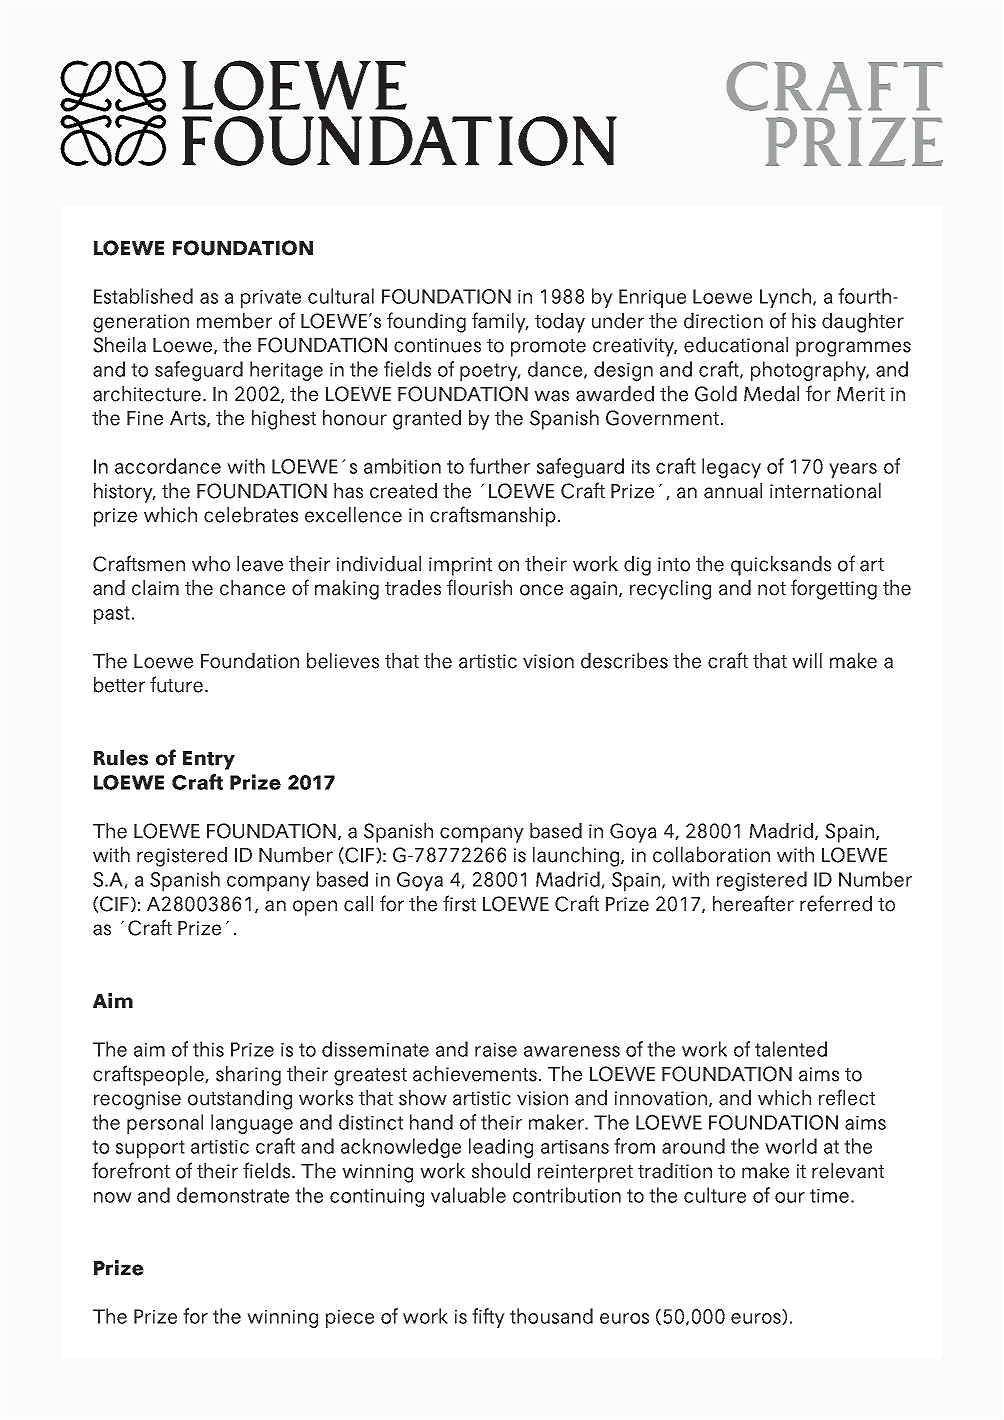  Describe the element at coordinates (437, 345) in the screenshot. I see `continues` at that location.
